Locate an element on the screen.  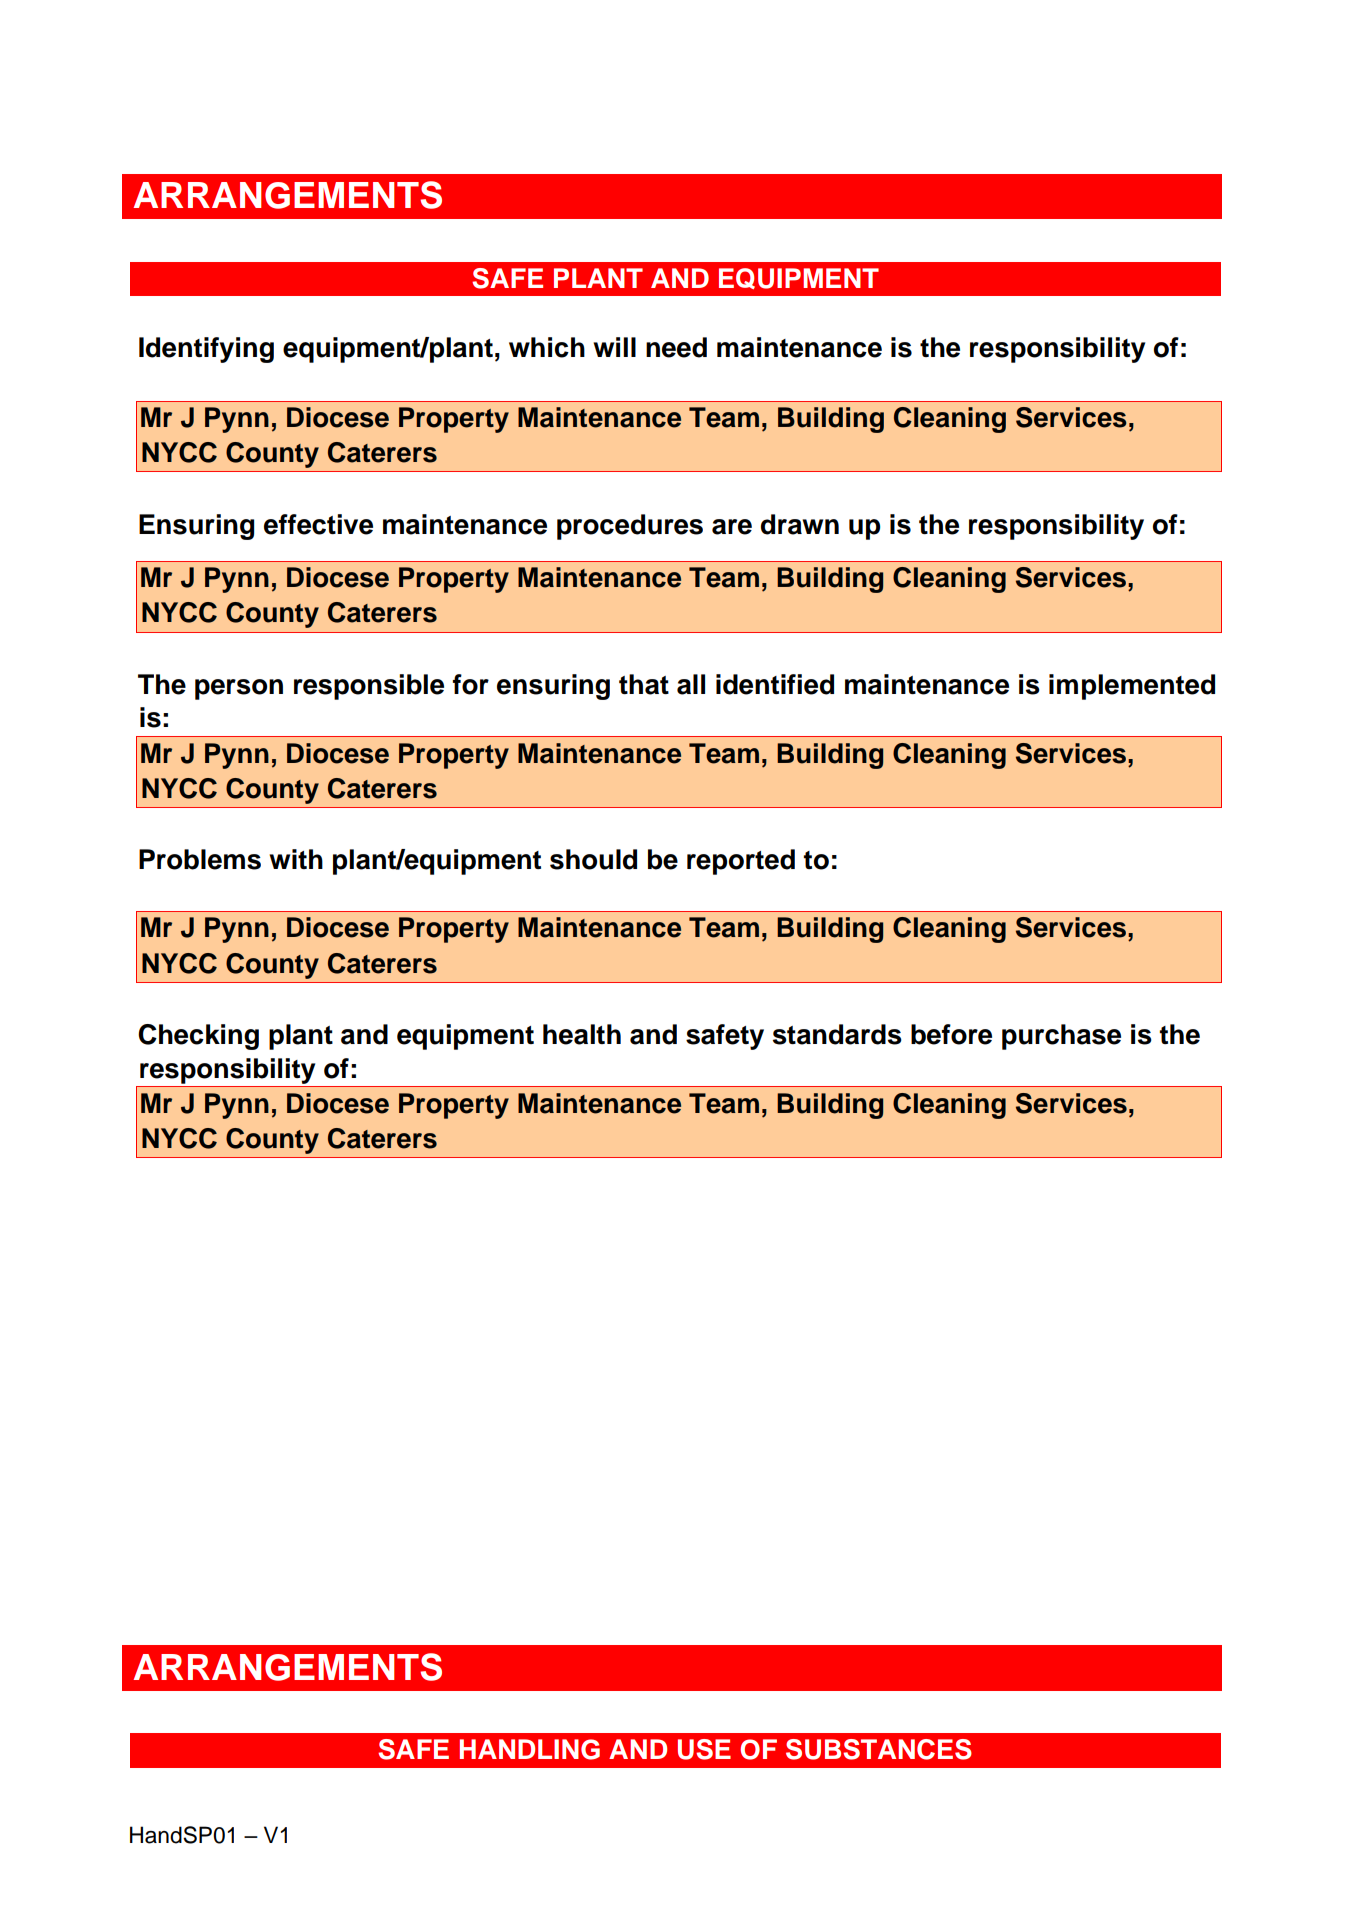
HANDLING is located at coordinates (530, 1749).
